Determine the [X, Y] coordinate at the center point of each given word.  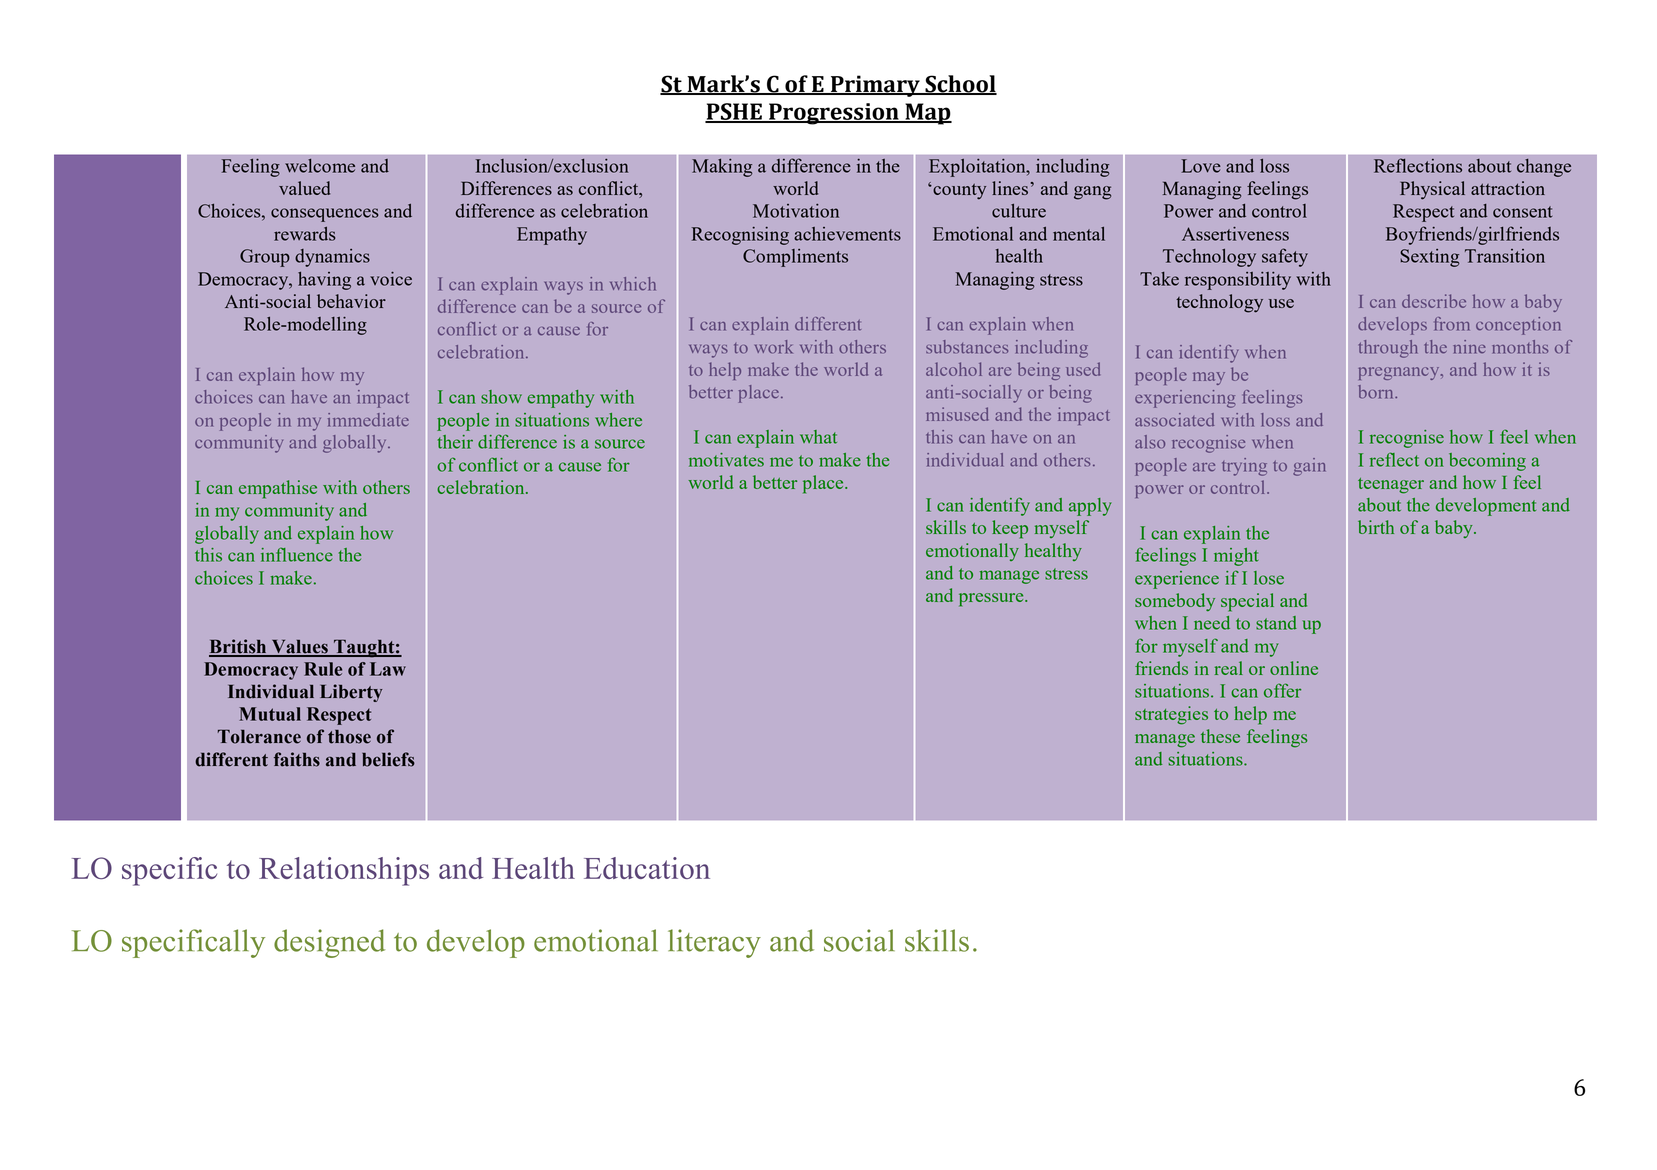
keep [1010, 529]
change [1544, 168]
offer [1282, 690]
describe [1434, 301]
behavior [351, 301]
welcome [320, 166]
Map [927, 114]
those [349, 737]
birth [1376, 527]
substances [967, 347]
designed [329, 943]
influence [297, 555]
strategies [1171, 715]
